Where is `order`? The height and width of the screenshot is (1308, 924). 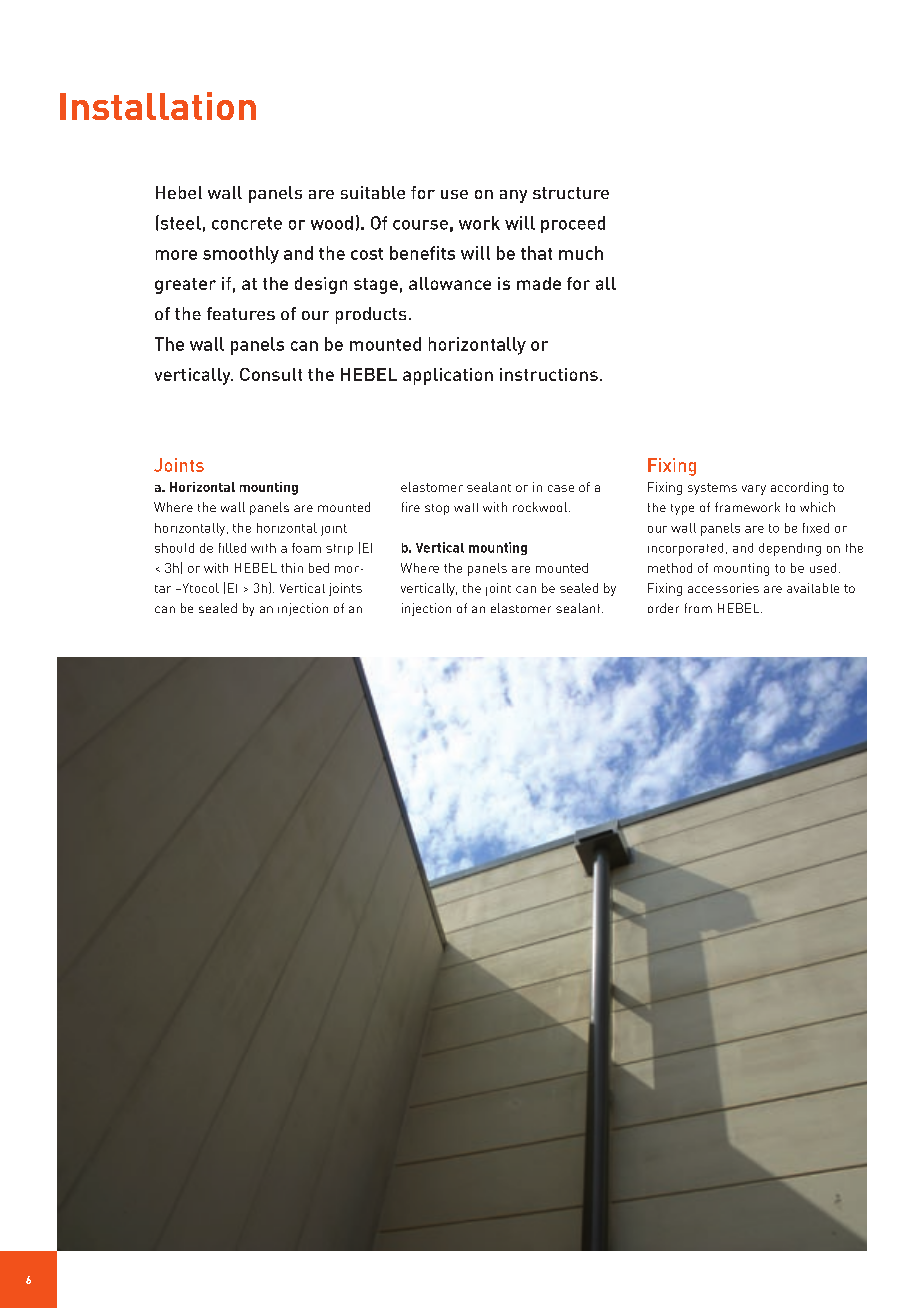
order is located at coordinates (663, 608).
